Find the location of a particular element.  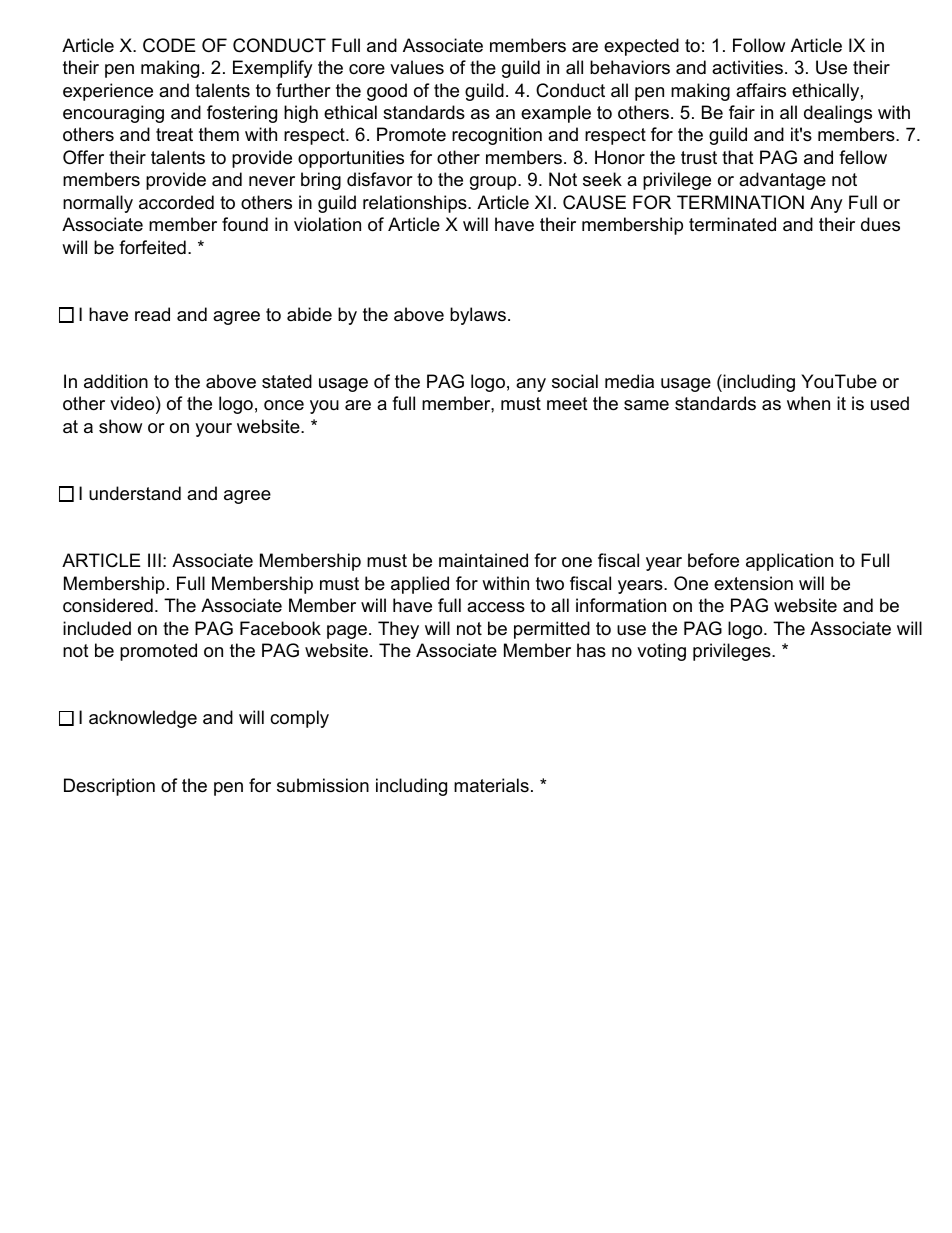

application is located at coordinates (789, 562).
